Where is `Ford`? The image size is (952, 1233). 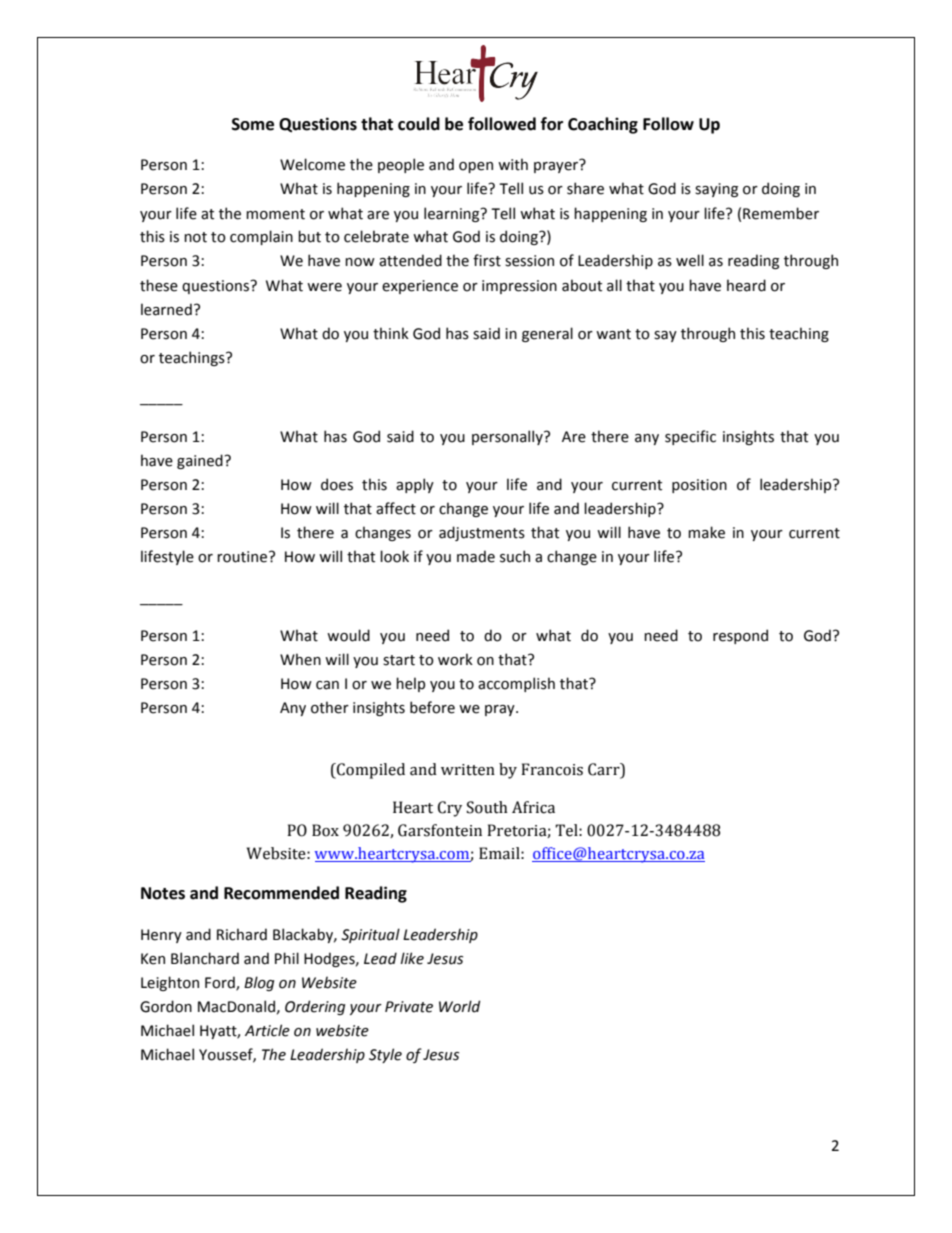
Ford is located at coordinates (221, 983).
